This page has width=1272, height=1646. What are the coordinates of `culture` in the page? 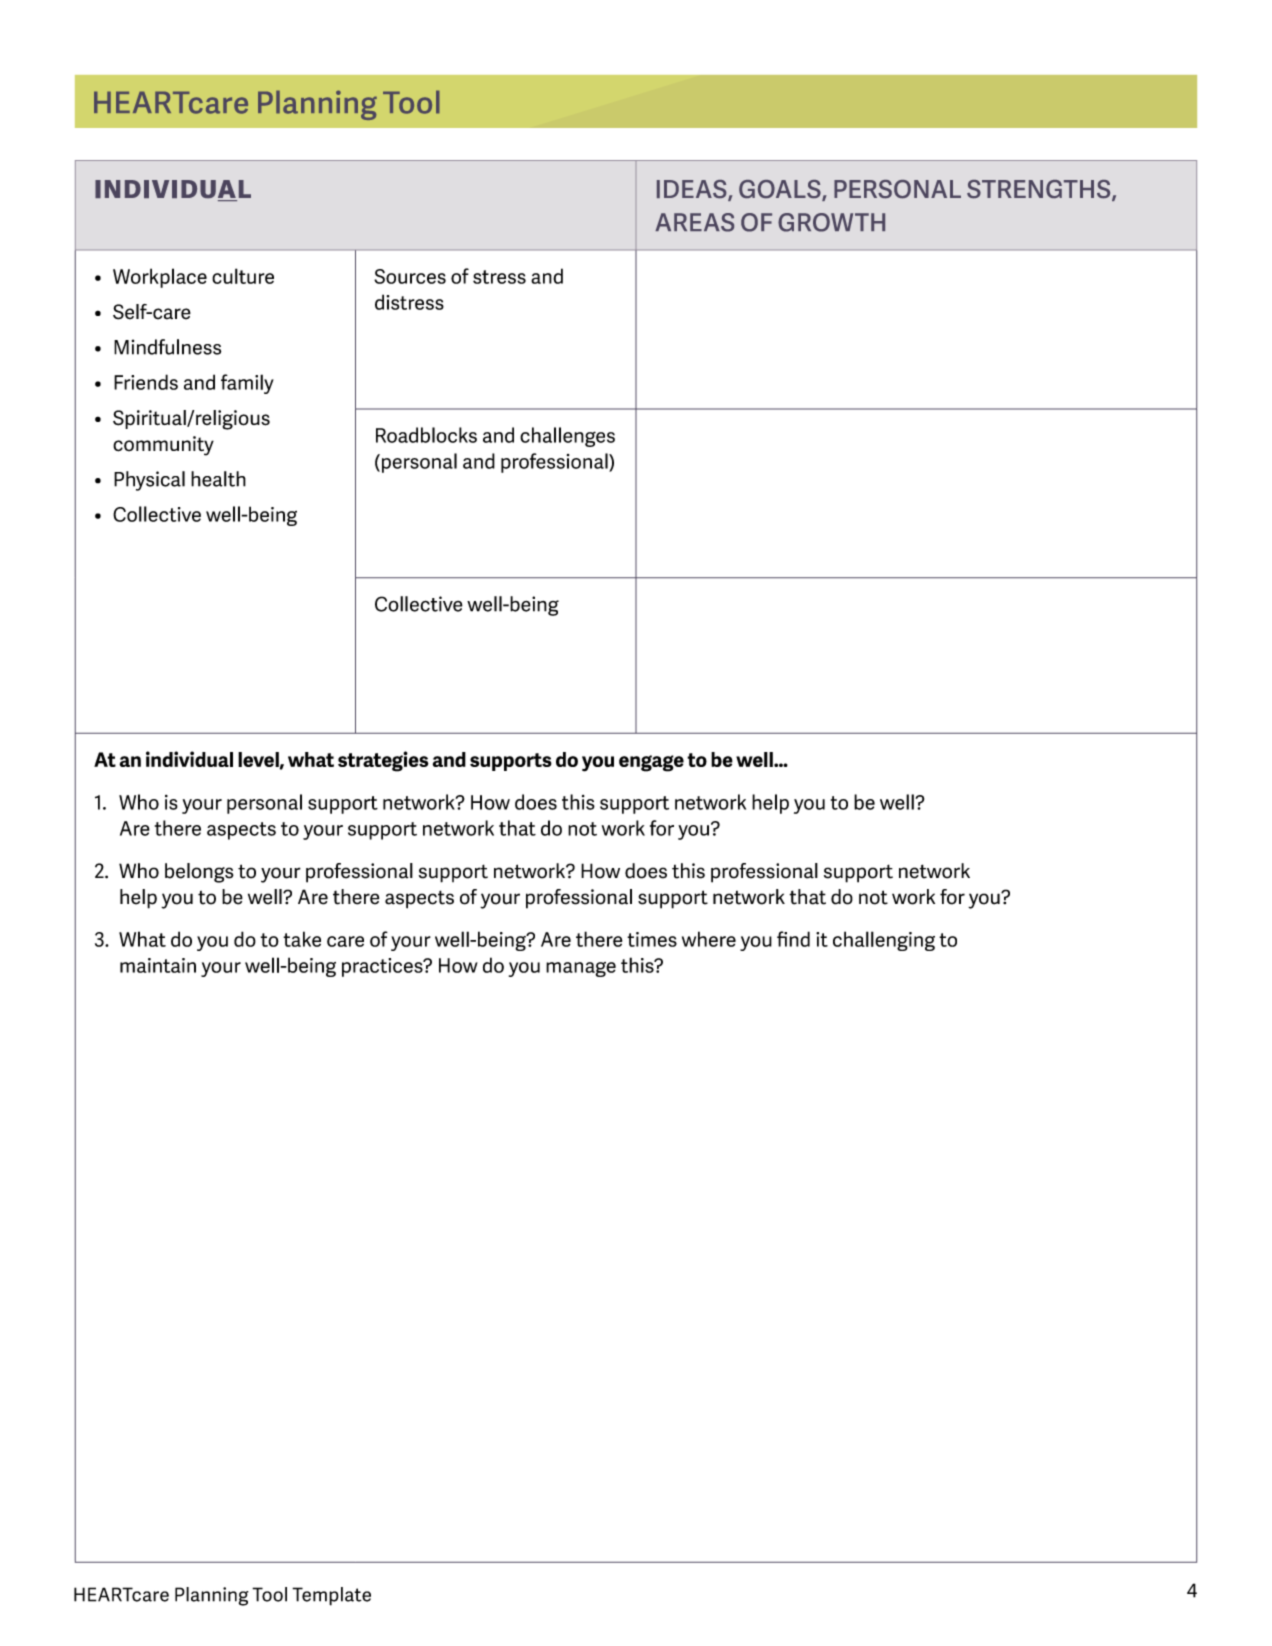 It's located at (243, 276).
